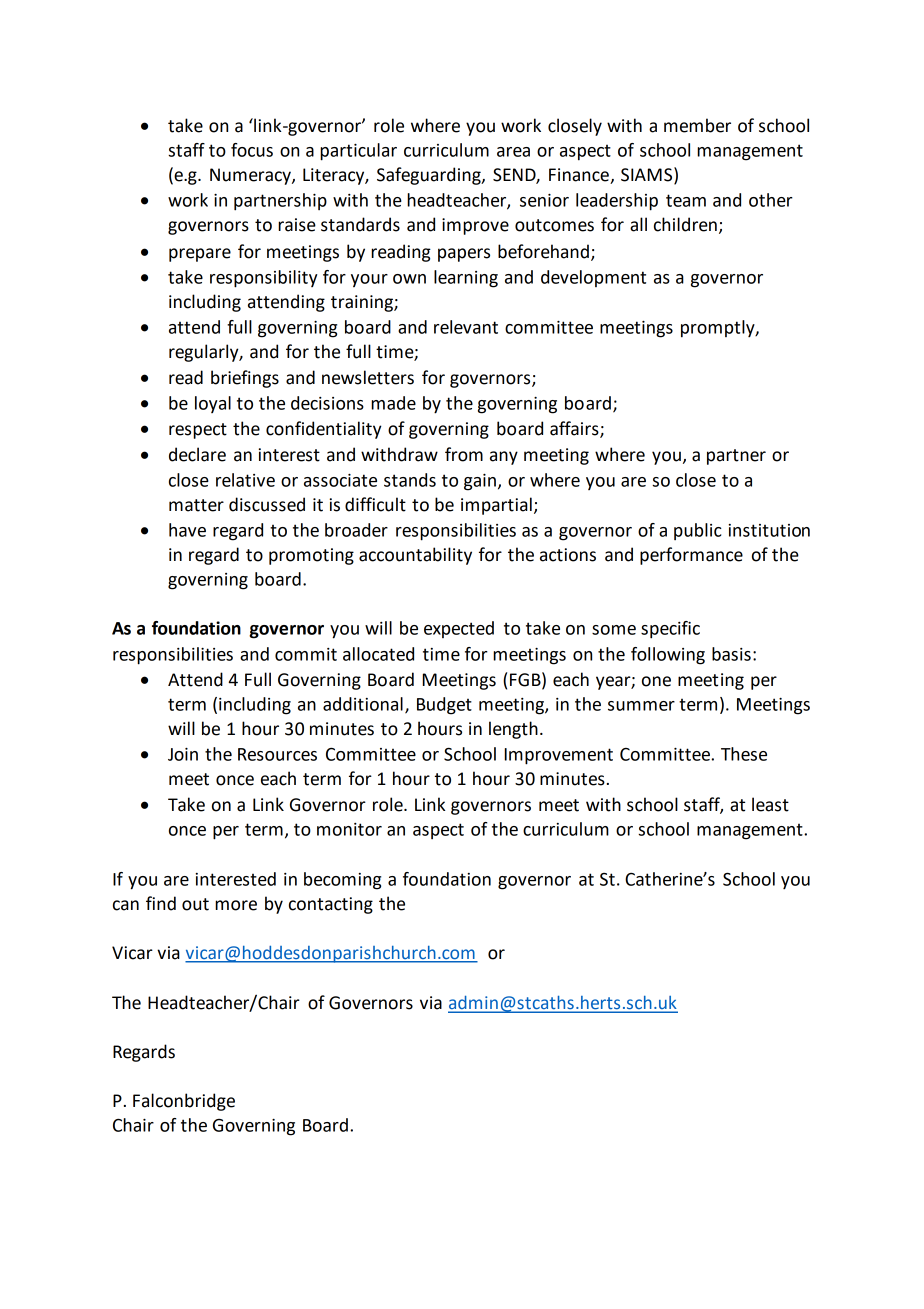 The image size is (924, 1309). I want to click on matter, so click(196, 505).
